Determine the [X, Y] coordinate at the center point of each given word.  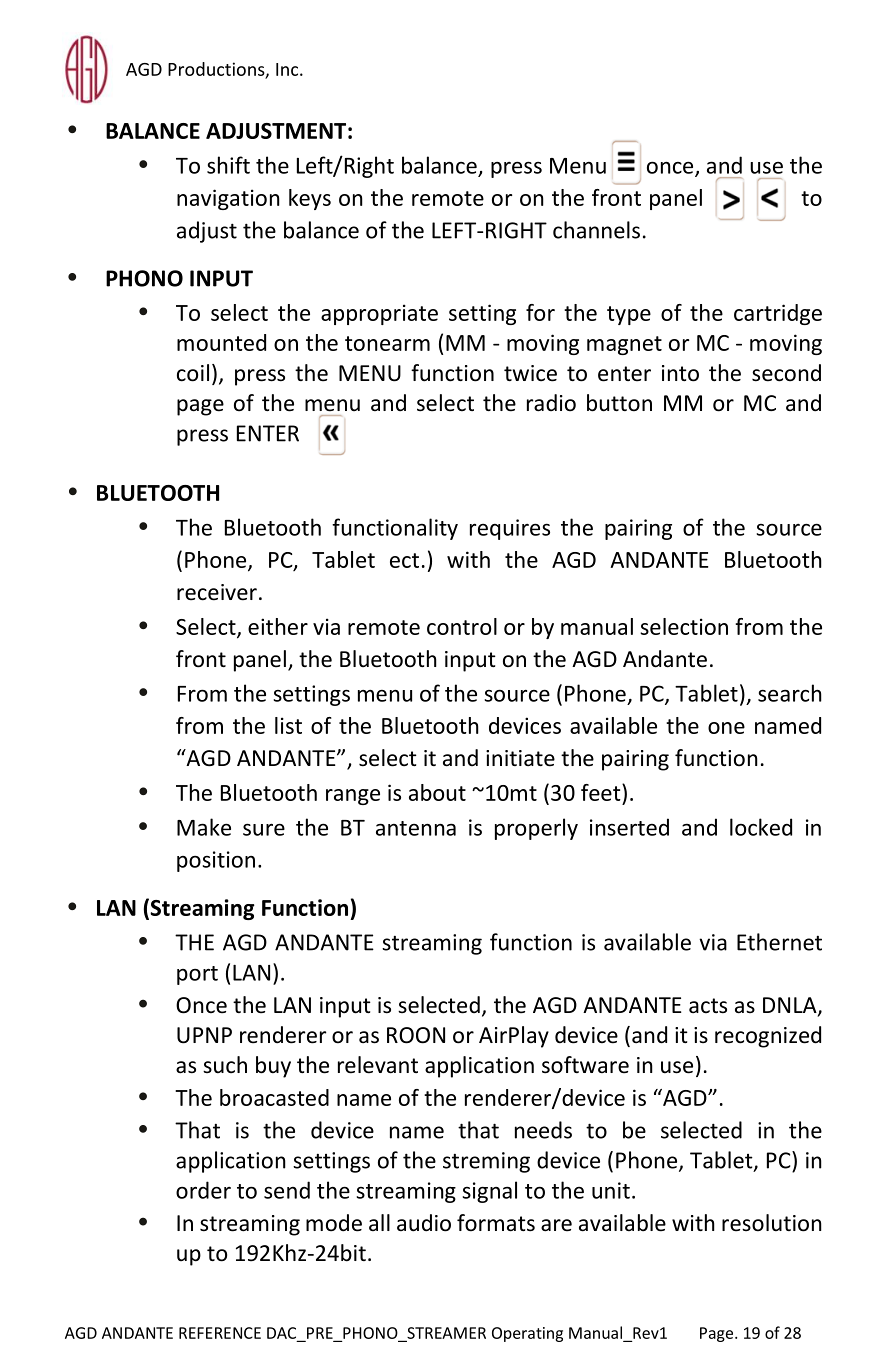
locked [761, 827]
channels [596, 230]
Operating [527, 1334]
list [288, 725]
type [629, 315]
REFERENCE [220, 1333]
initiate [520, 758]
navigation [228, 199]
